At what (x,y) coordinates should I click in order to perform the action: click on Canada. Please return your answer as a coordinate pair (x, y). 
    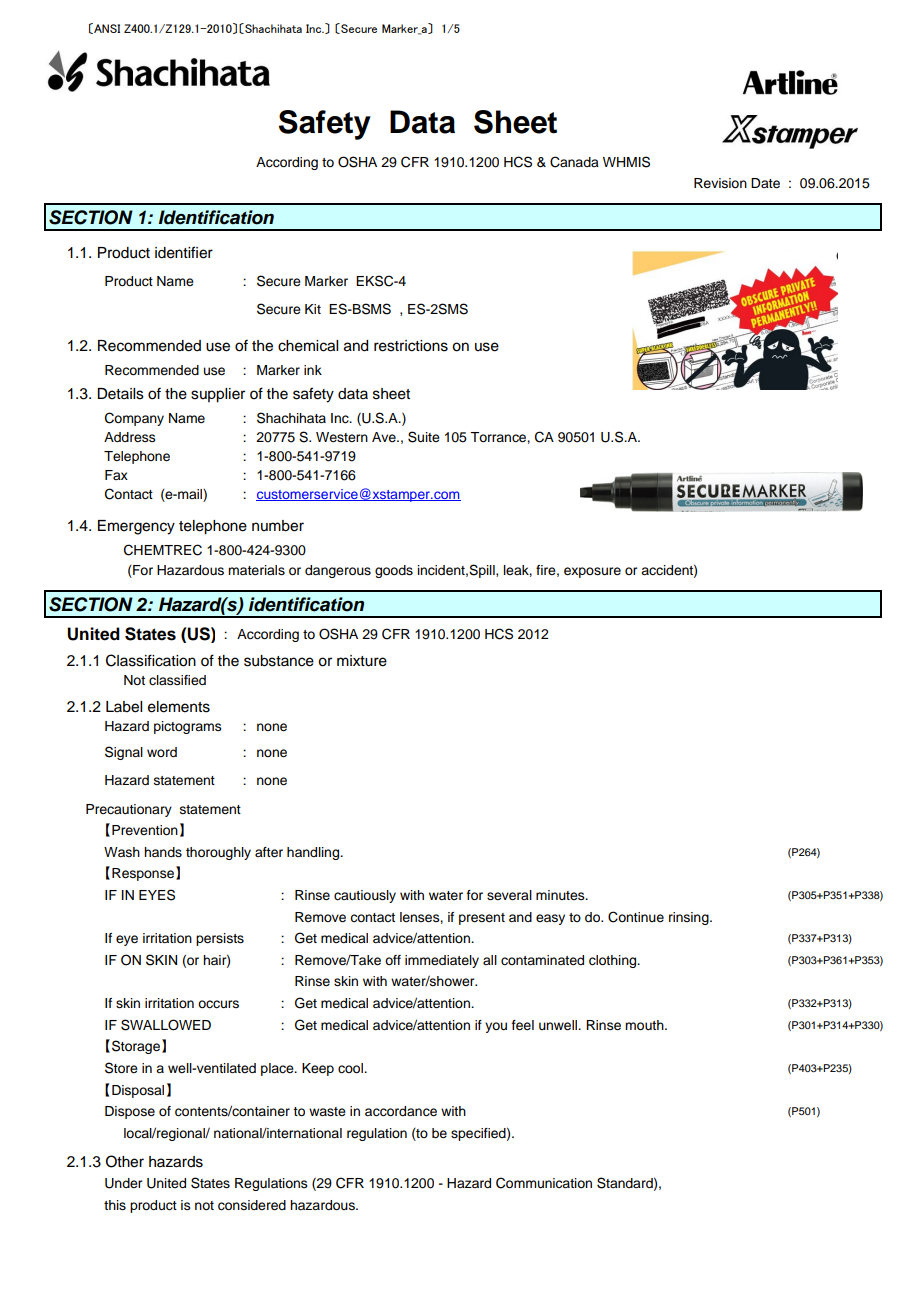
    Looking at the image, I should click on (574, 162).
